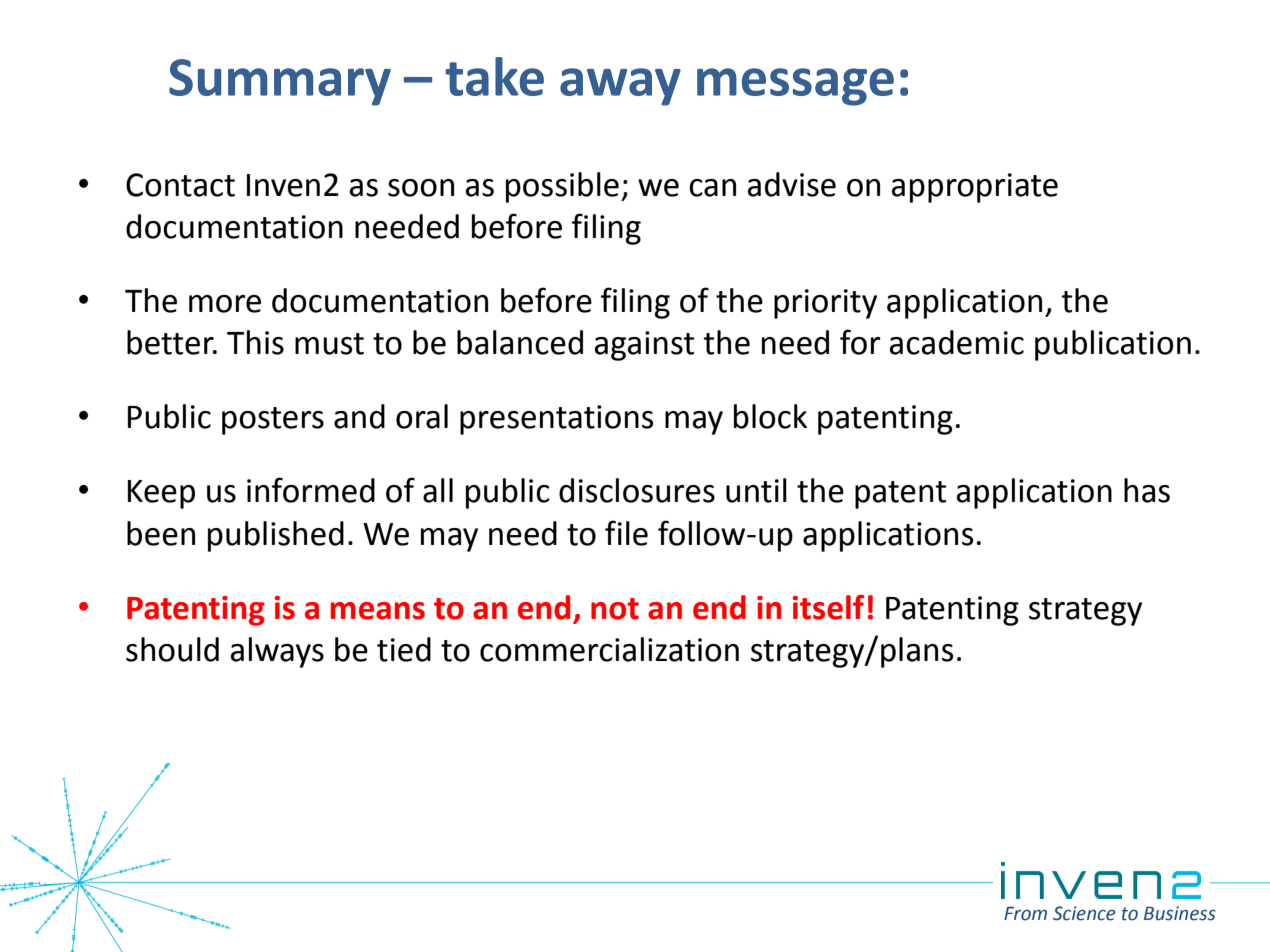 This image has width=1270, height=952. What do you see at coordinates (1025, 914) in the image?
I see `From` at bounding box center [1025, 914].
